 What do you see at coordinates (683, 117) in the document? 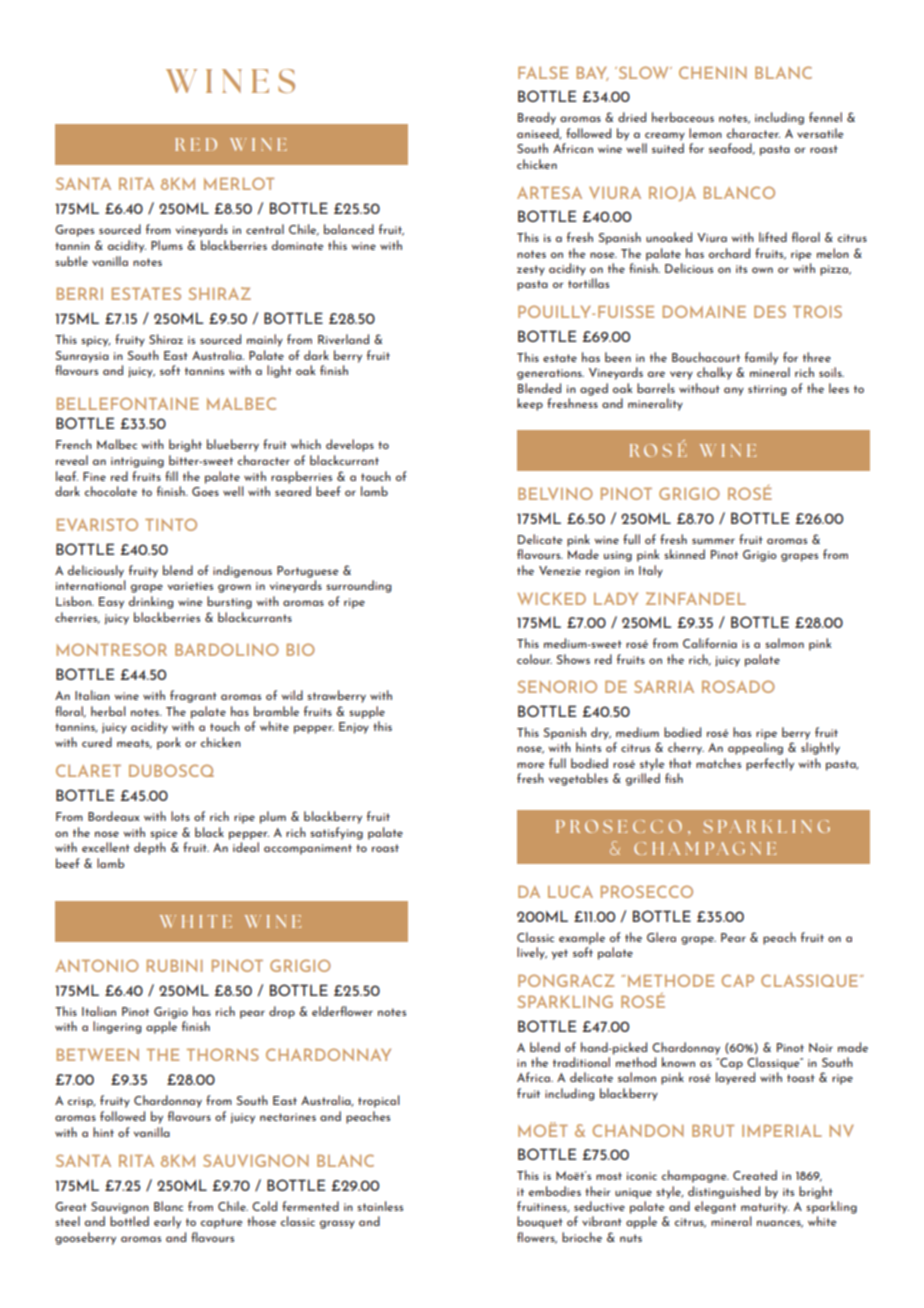
I see `herbaceous` at bounding box center [683, 117].
